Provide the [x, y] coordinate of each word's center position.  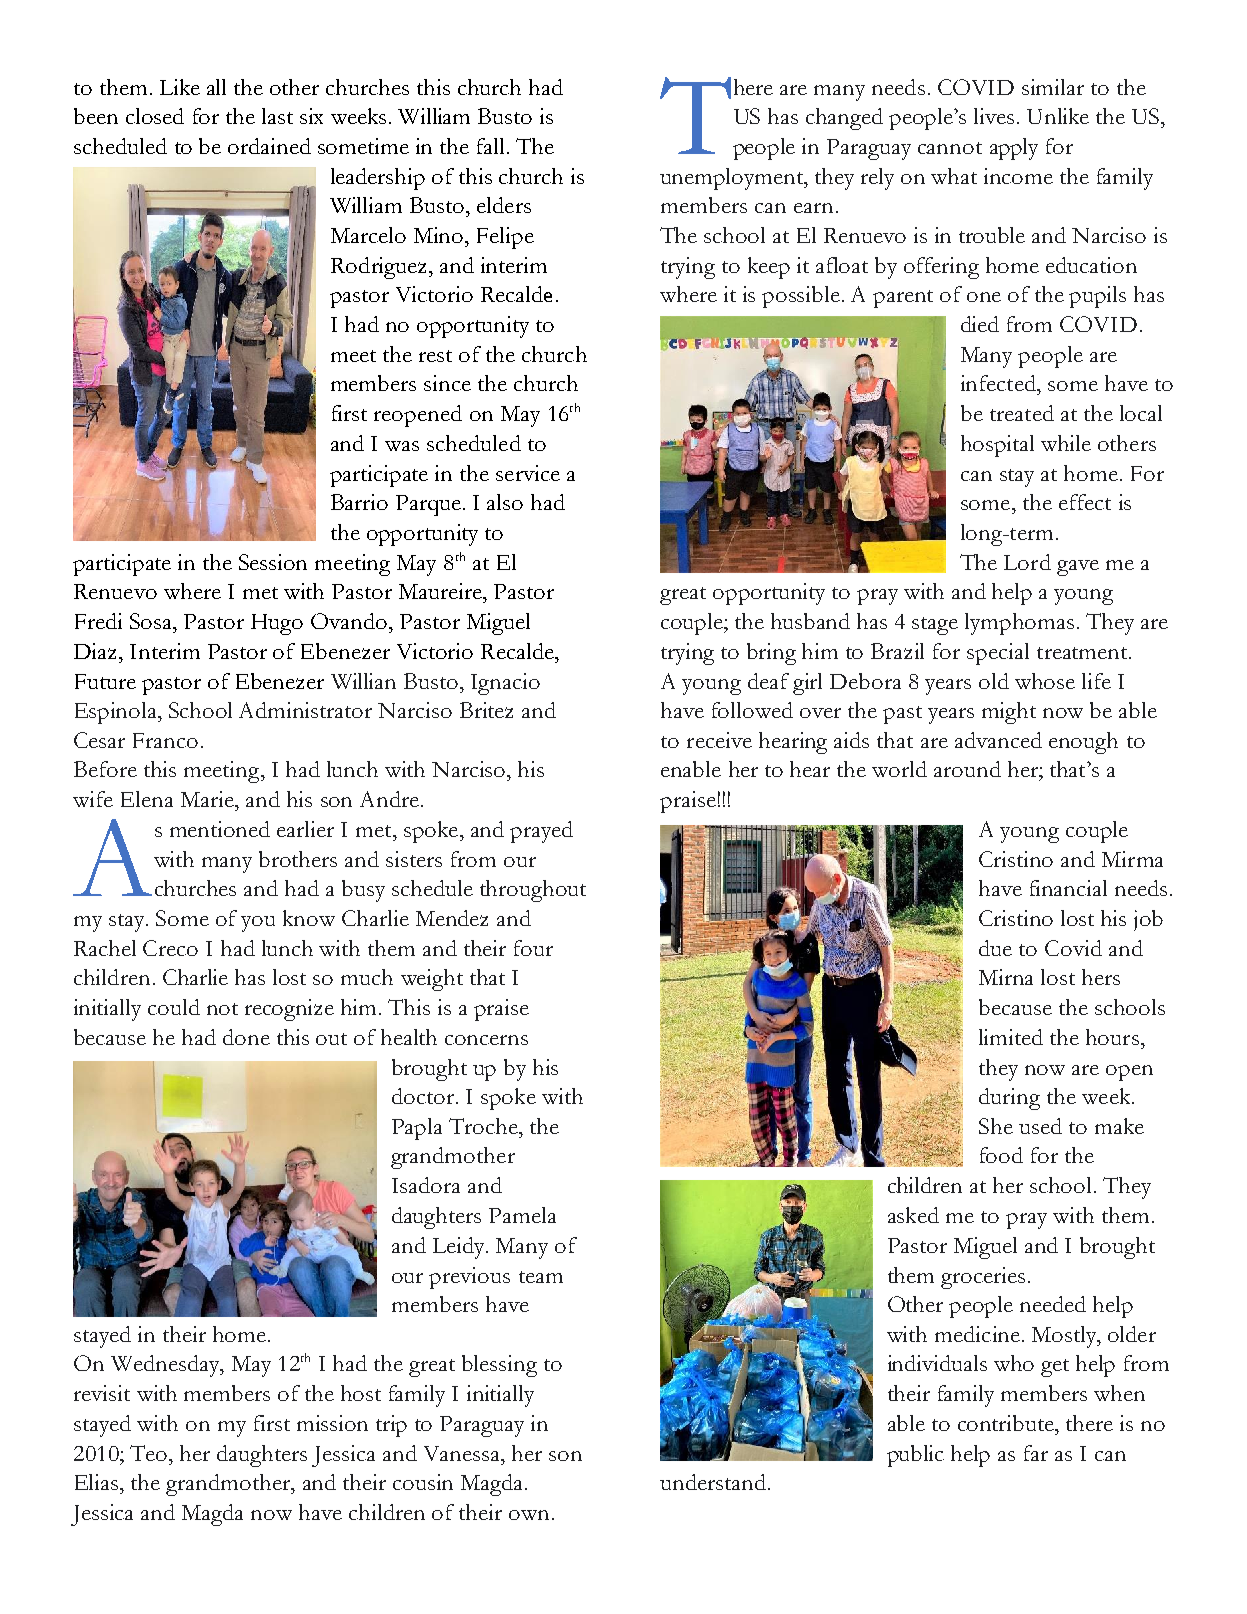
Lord [1027, 562]
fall [490, 146]
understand [713, 1482]
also [505, 502]
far [1036, 1453]
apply [1014, 149]
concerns [486, 1040]
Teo [150, 1453]
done [246, 1037]
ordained [269, 146]
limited [1011, 1037]
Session [273, 562]
